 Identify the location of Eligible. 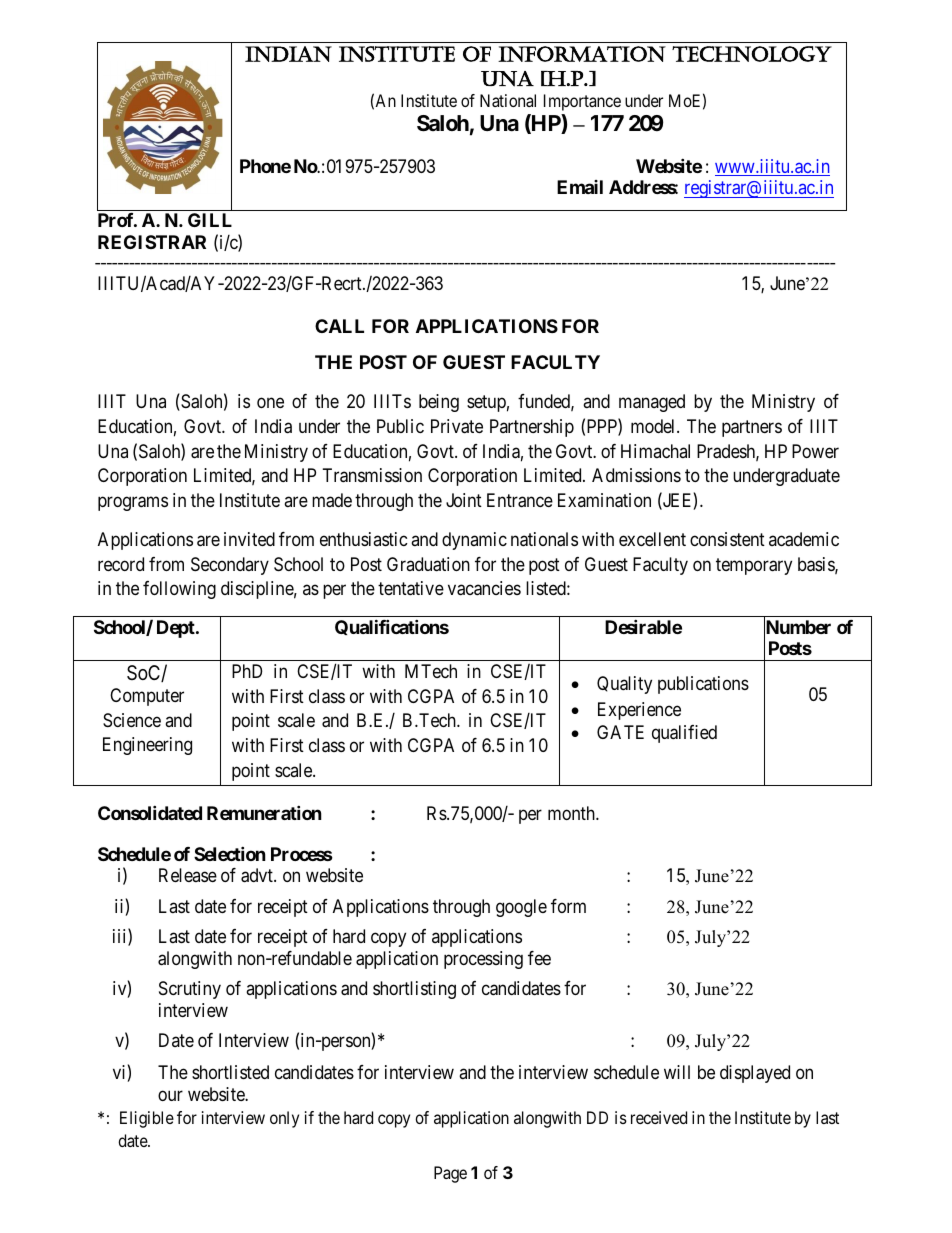
(147, 1119).
